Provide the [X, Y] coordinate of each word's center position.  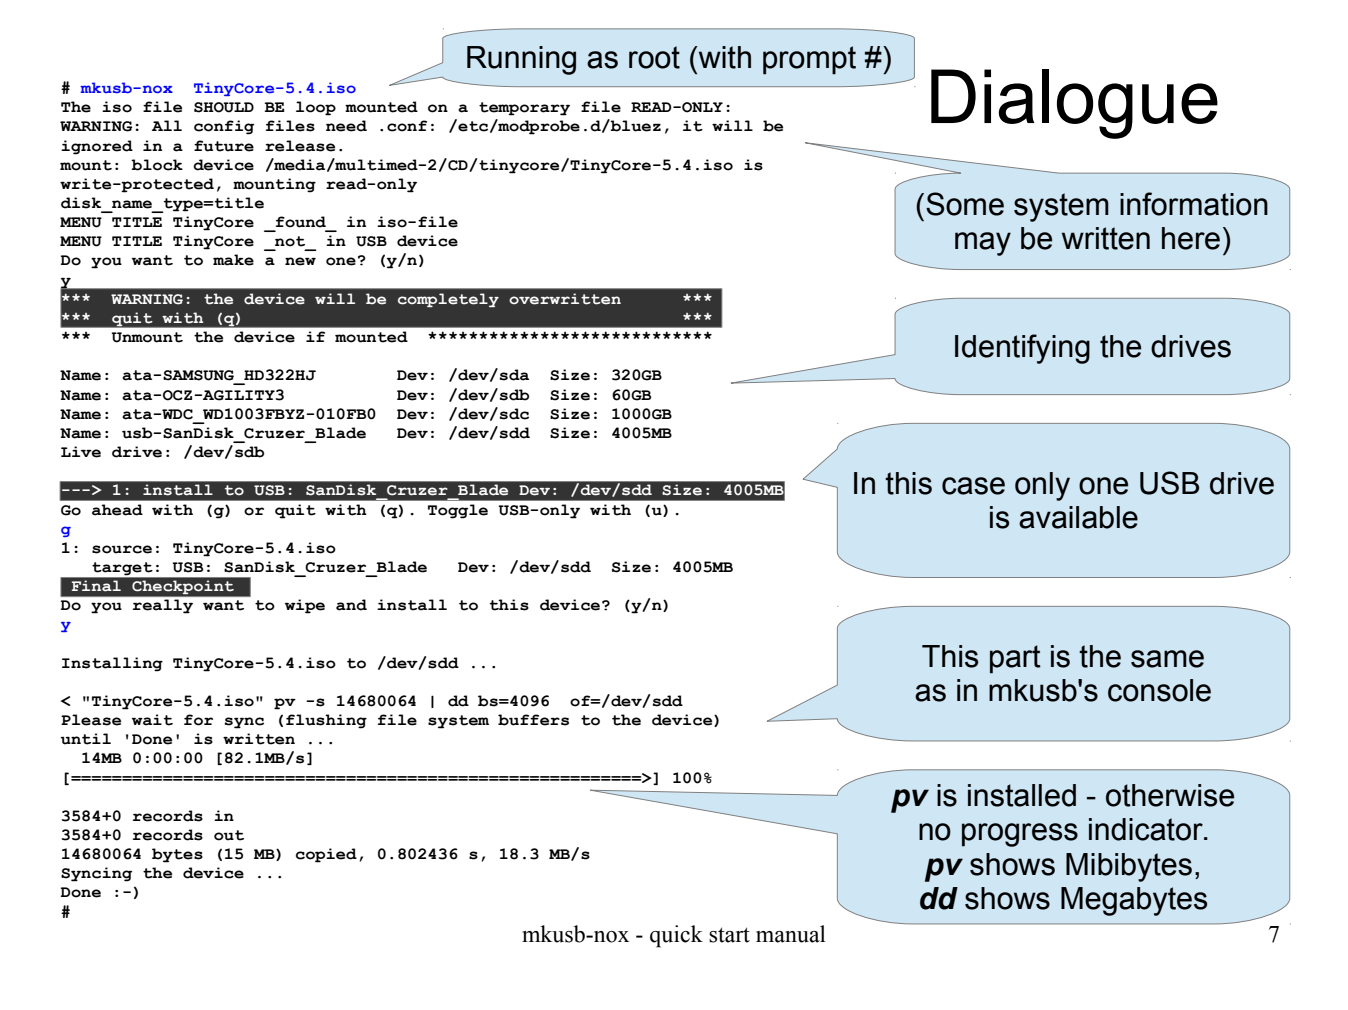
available [1078, 517]
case [973, 486]
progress [1020, 835]
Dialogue [1074, 104]
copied [326, 855]
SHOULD [224, 107]
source [122, 549]
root [654, 57]
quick [676, 936]
